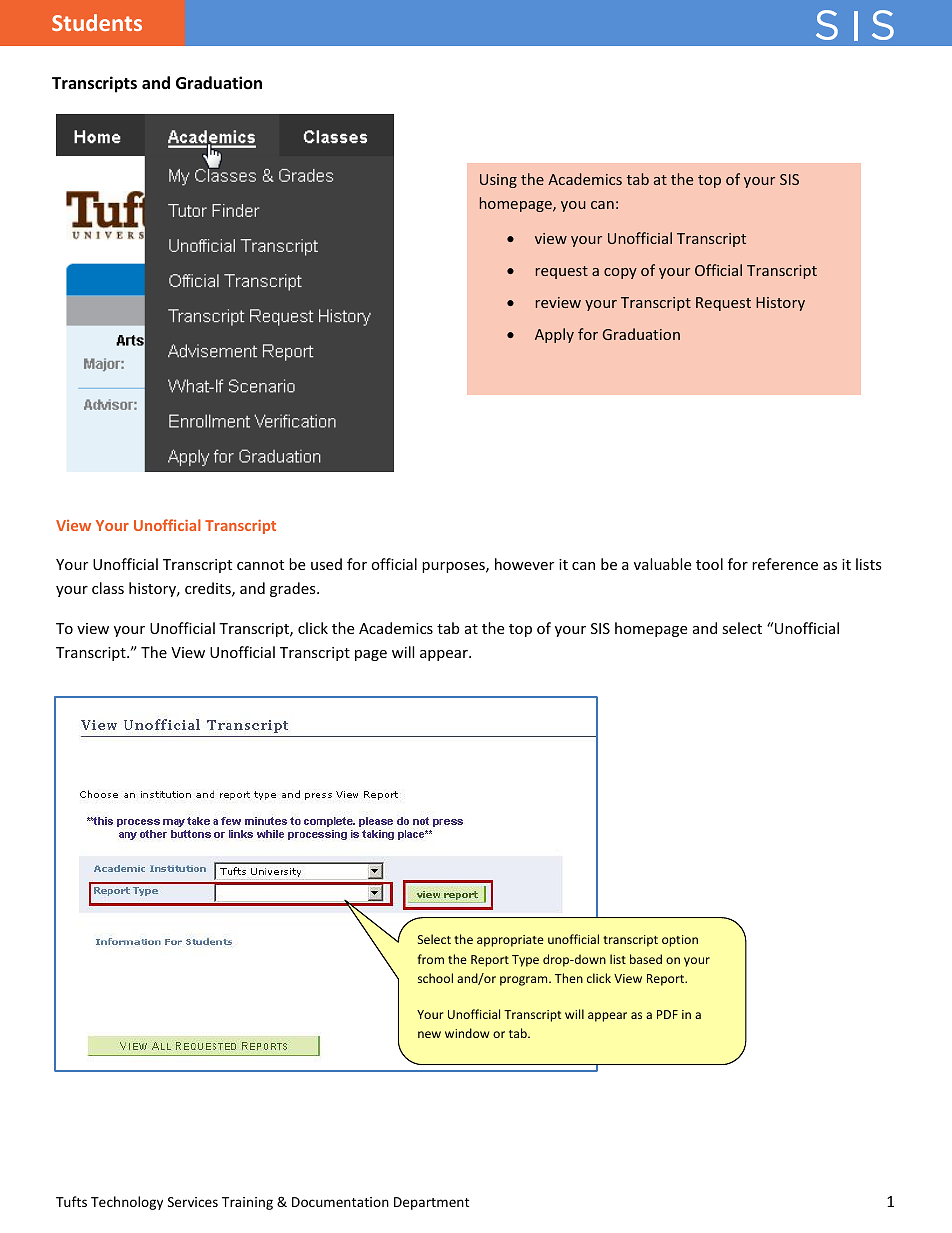  What do you see at coordinates (97, 22) in the screenshot?
I see `Students` at bounding box center [97, 22].
